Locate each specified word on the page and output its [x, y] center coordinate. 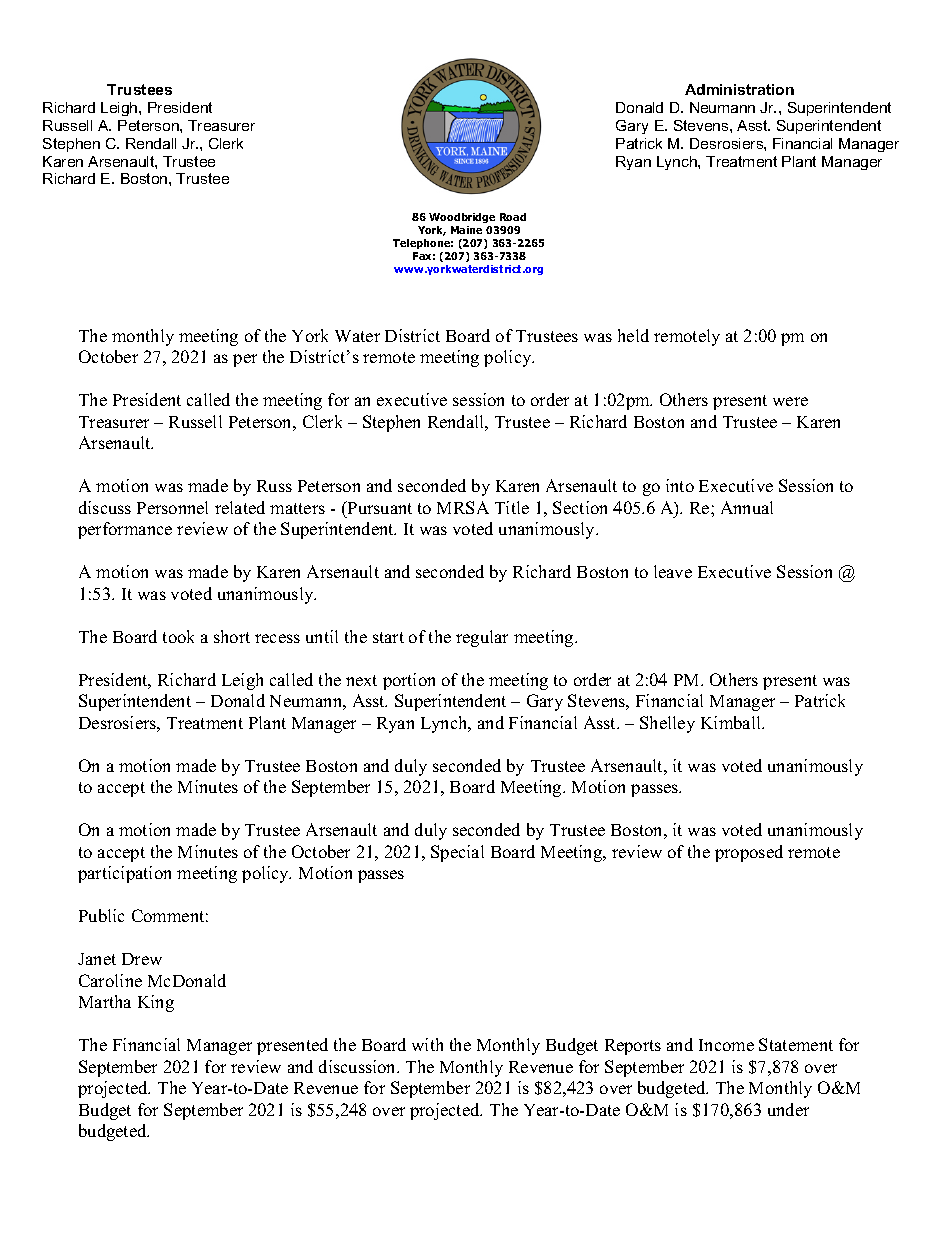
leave [673, 571]
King [156, 1003]
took [178, 636]
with [427, 1044]
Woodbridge [462, 218]
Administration [739, 89]
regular [482, 638]
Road [513, 217]
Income [726, 1045]
